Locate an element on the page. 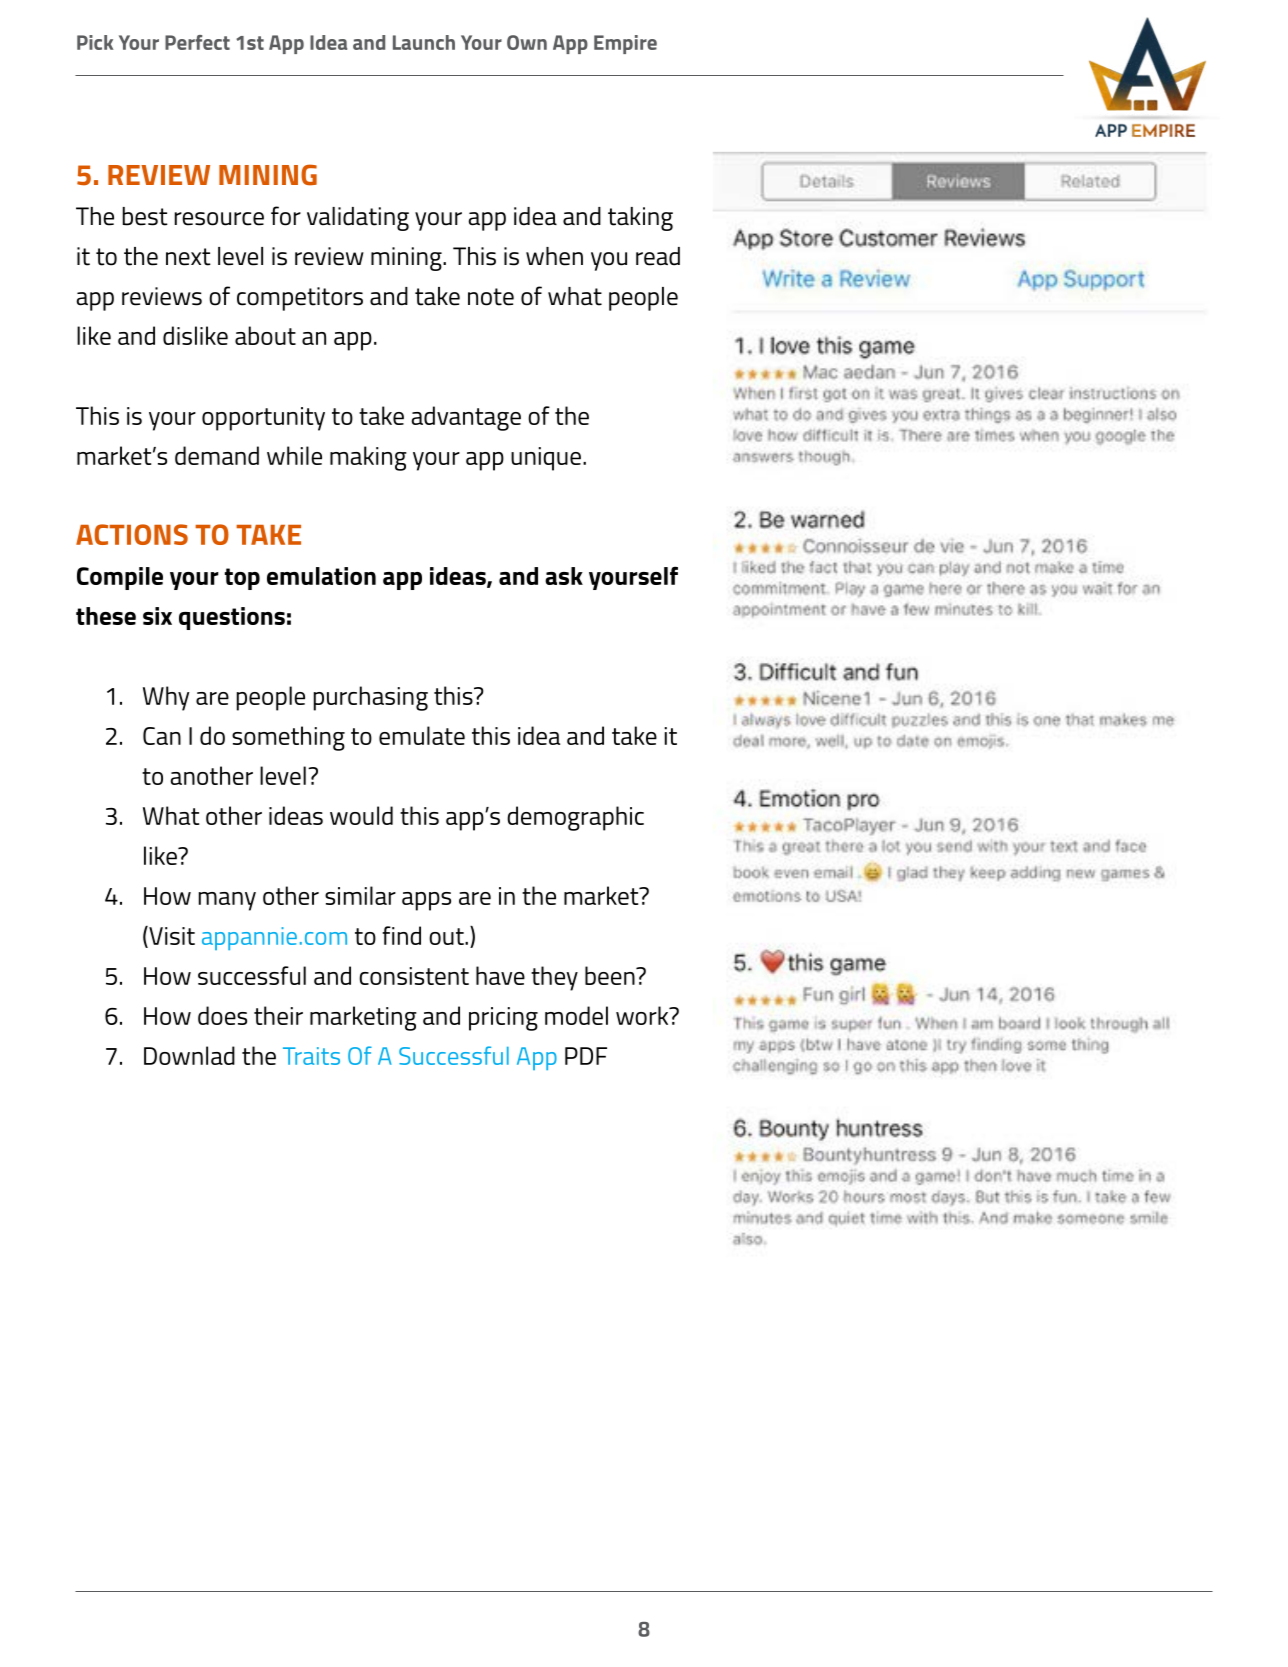 The image size is (1288, 1667). does is located at coordinates (222, 1015).
